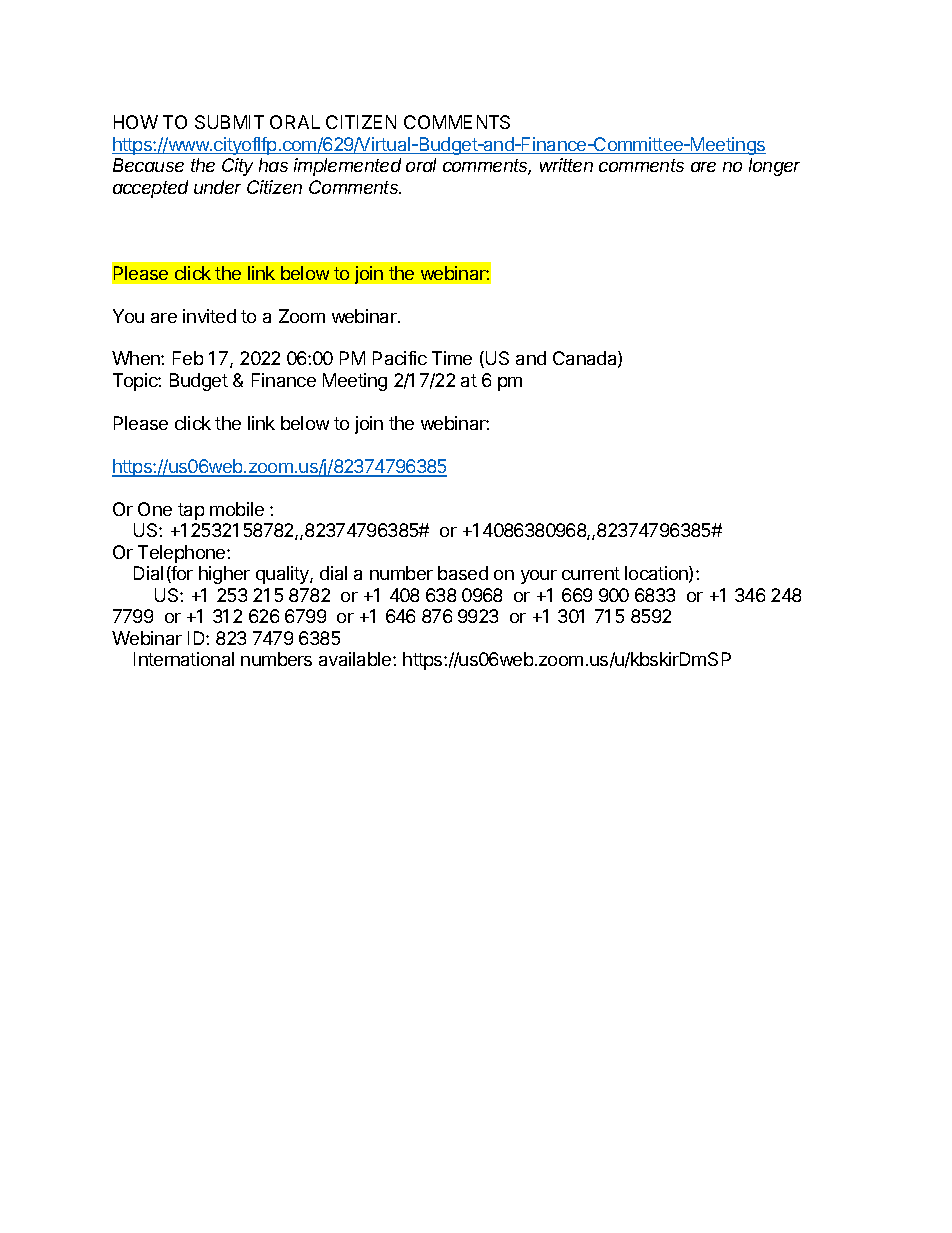  What do you see at coordinates (191, 511) in the page?
I see `tap` at bounding box center [191, 511].
